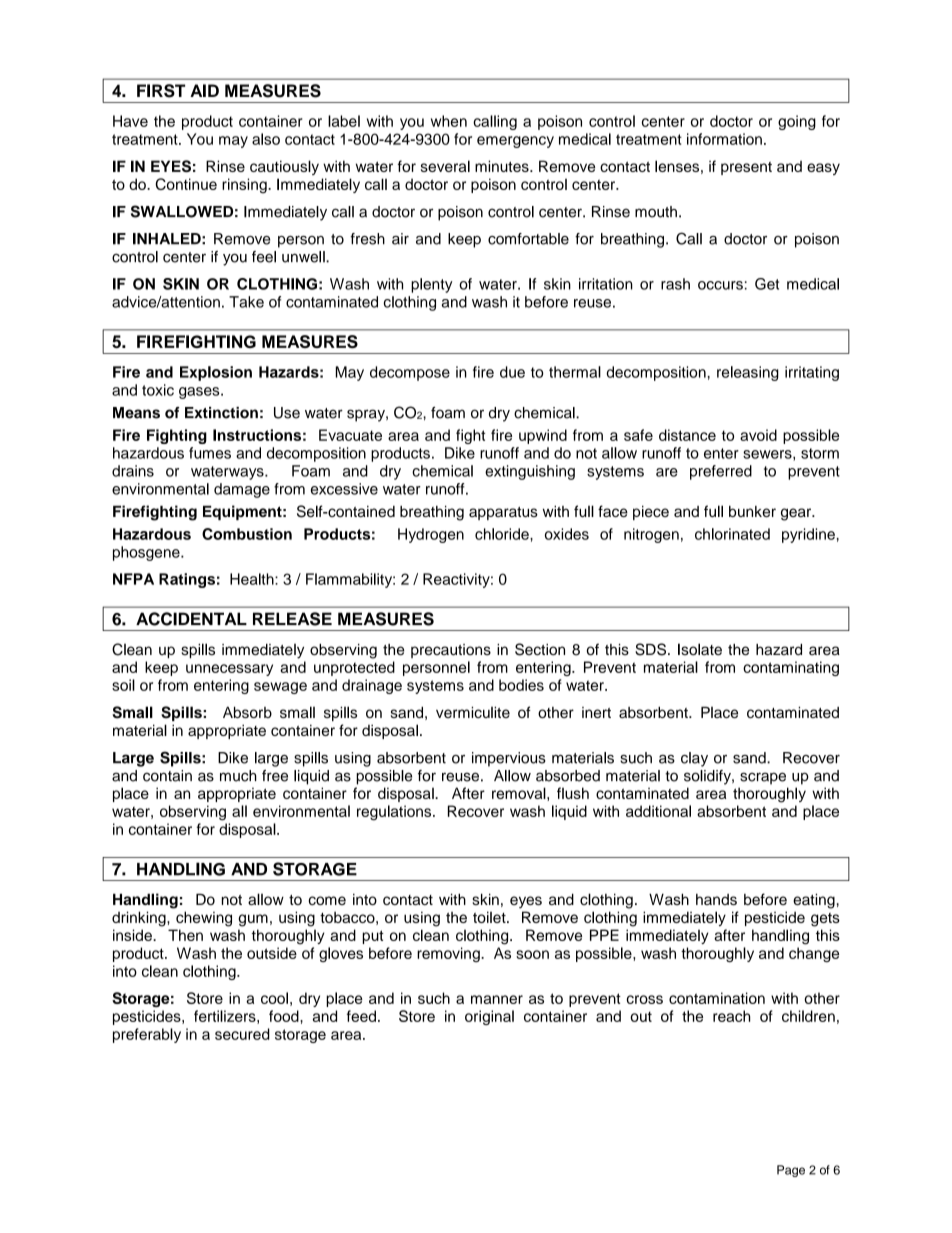 The width and height of the screenshot is (952, 1233). What do you see at coordinates (449, 121) in the screenshot?
I see `when` at bounding box center [449, 121].
